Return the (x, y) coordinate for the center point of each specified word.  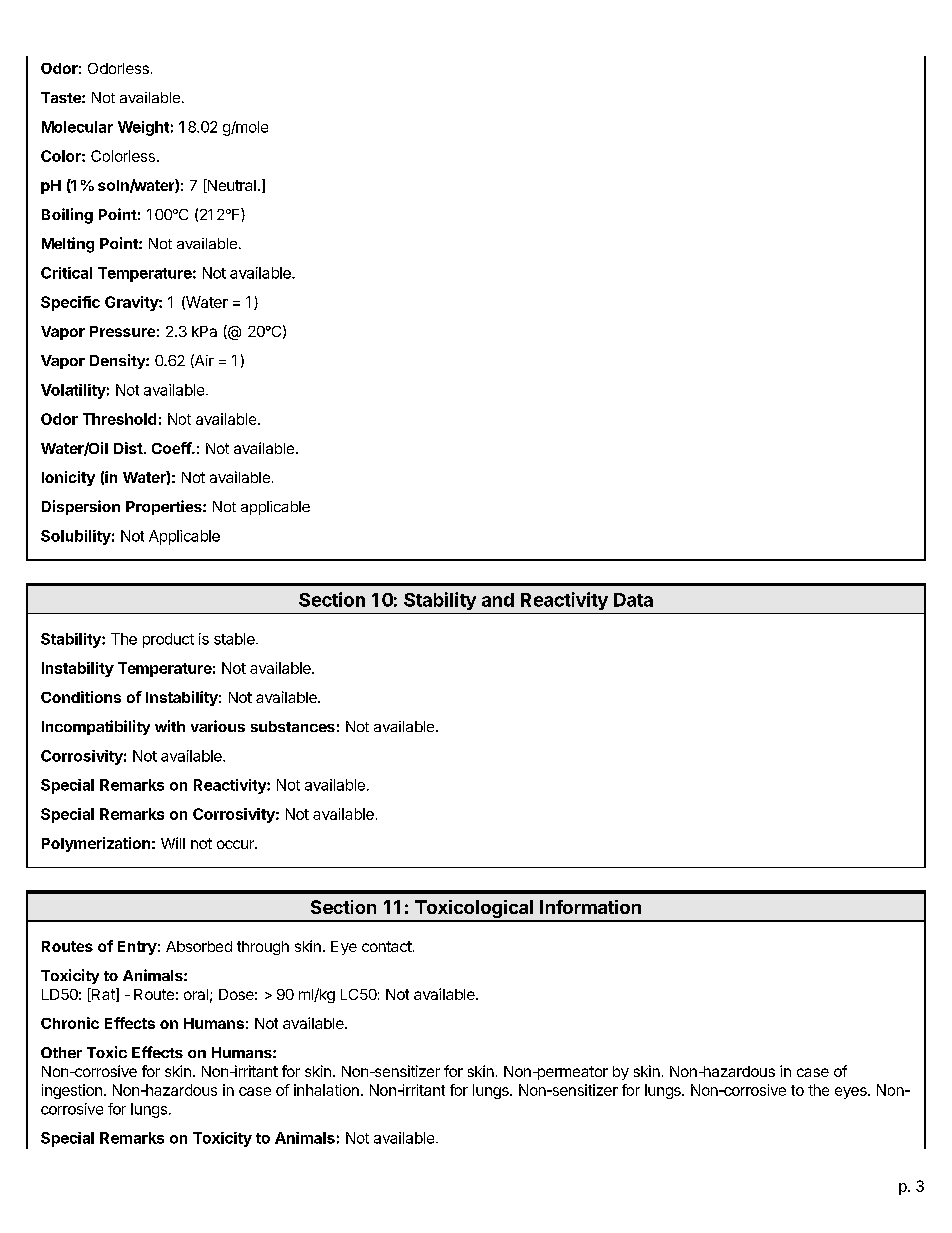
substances (293, 726)
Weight (143, 128)
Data (633, 600)
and (498, 600)
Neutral (230, 186)
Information (590, 907)
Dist (129, 448)
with (170, 726)
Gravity (132, 303)
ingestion (72, 1091)
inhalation (326, 1090)
